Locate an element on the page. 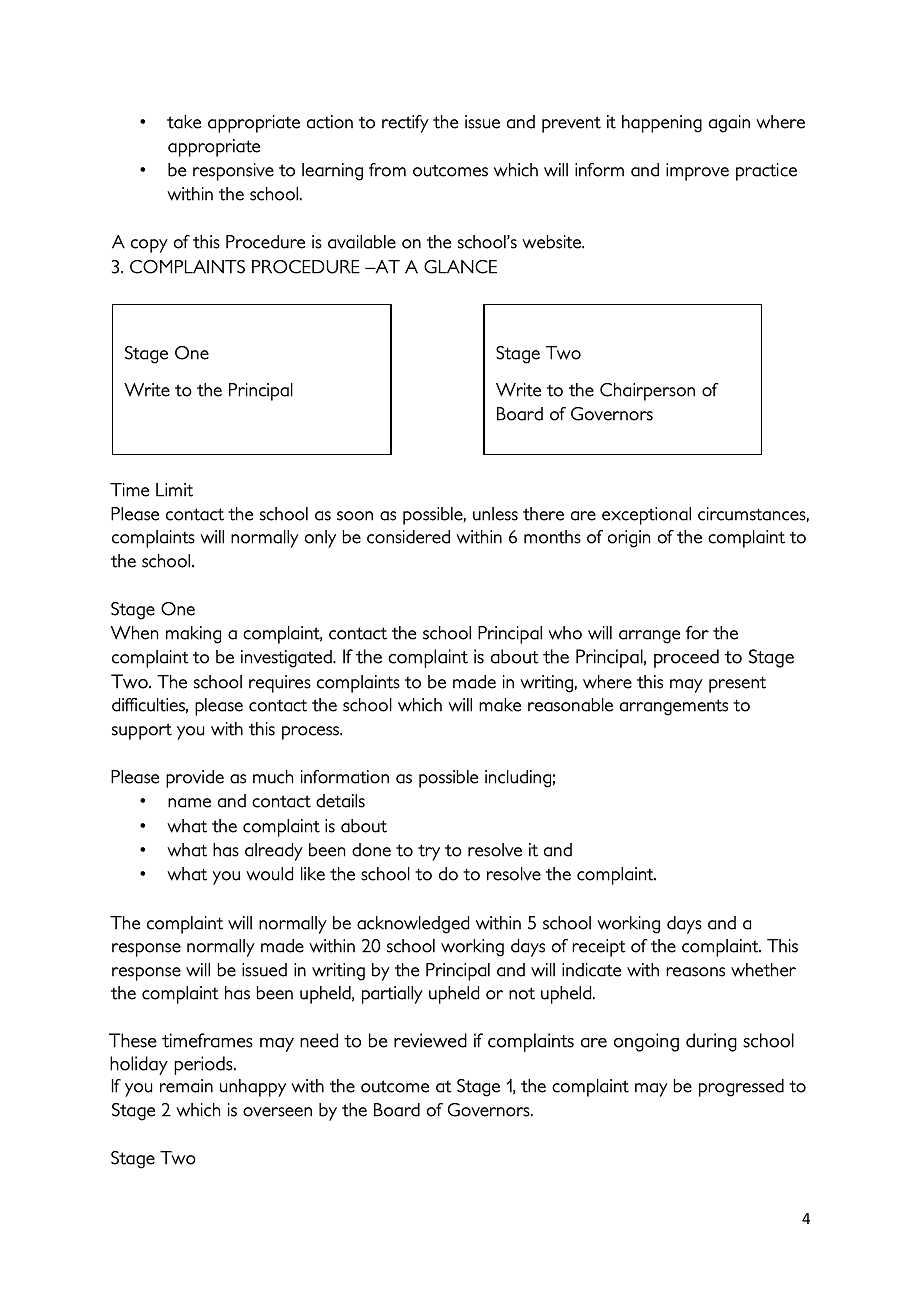 The height and width of the image is (1308, 924). making is located at coordinates (193, 635).
